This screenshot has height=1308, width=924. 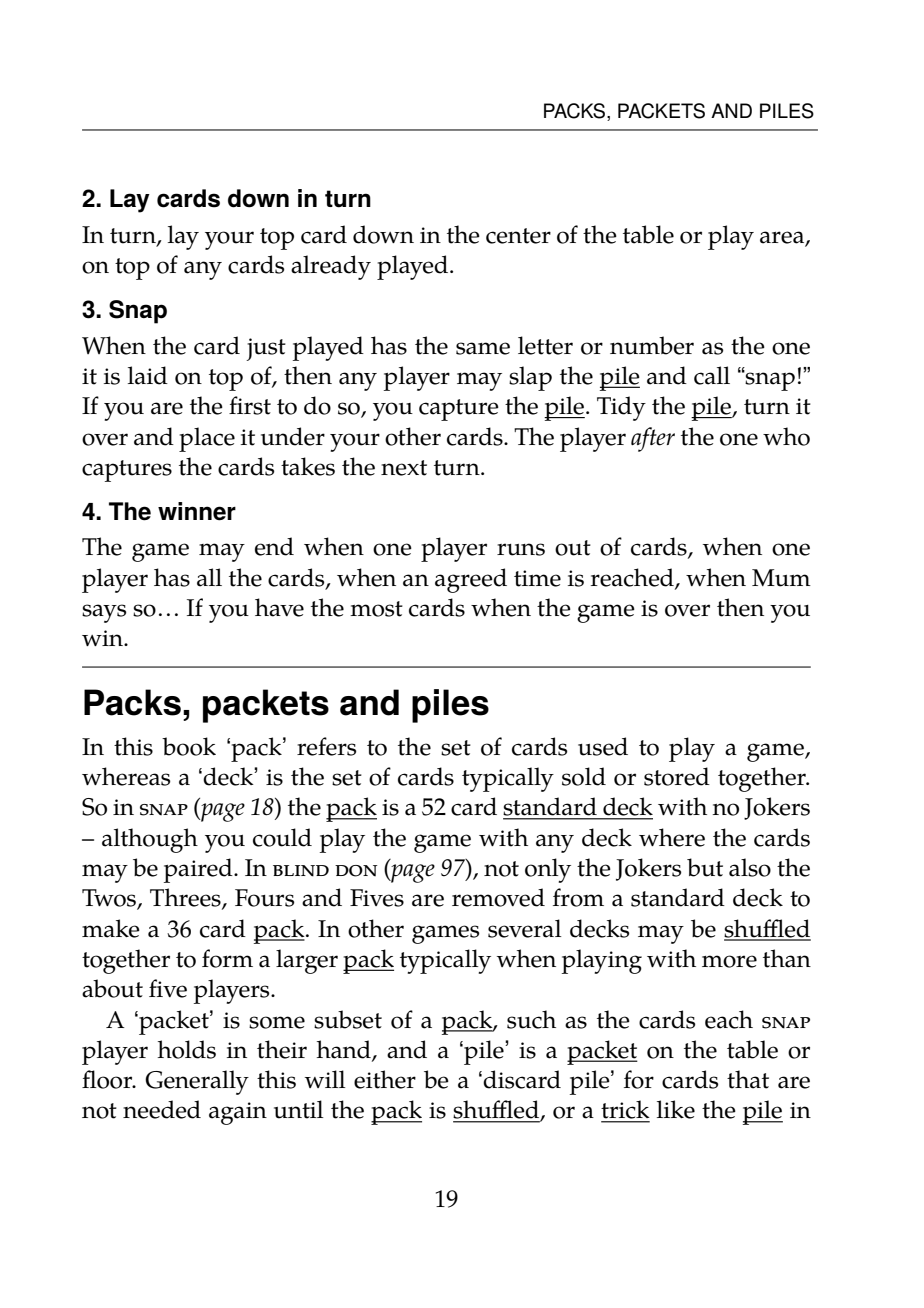 I want to click on stored, so click(x=677, y=776).
